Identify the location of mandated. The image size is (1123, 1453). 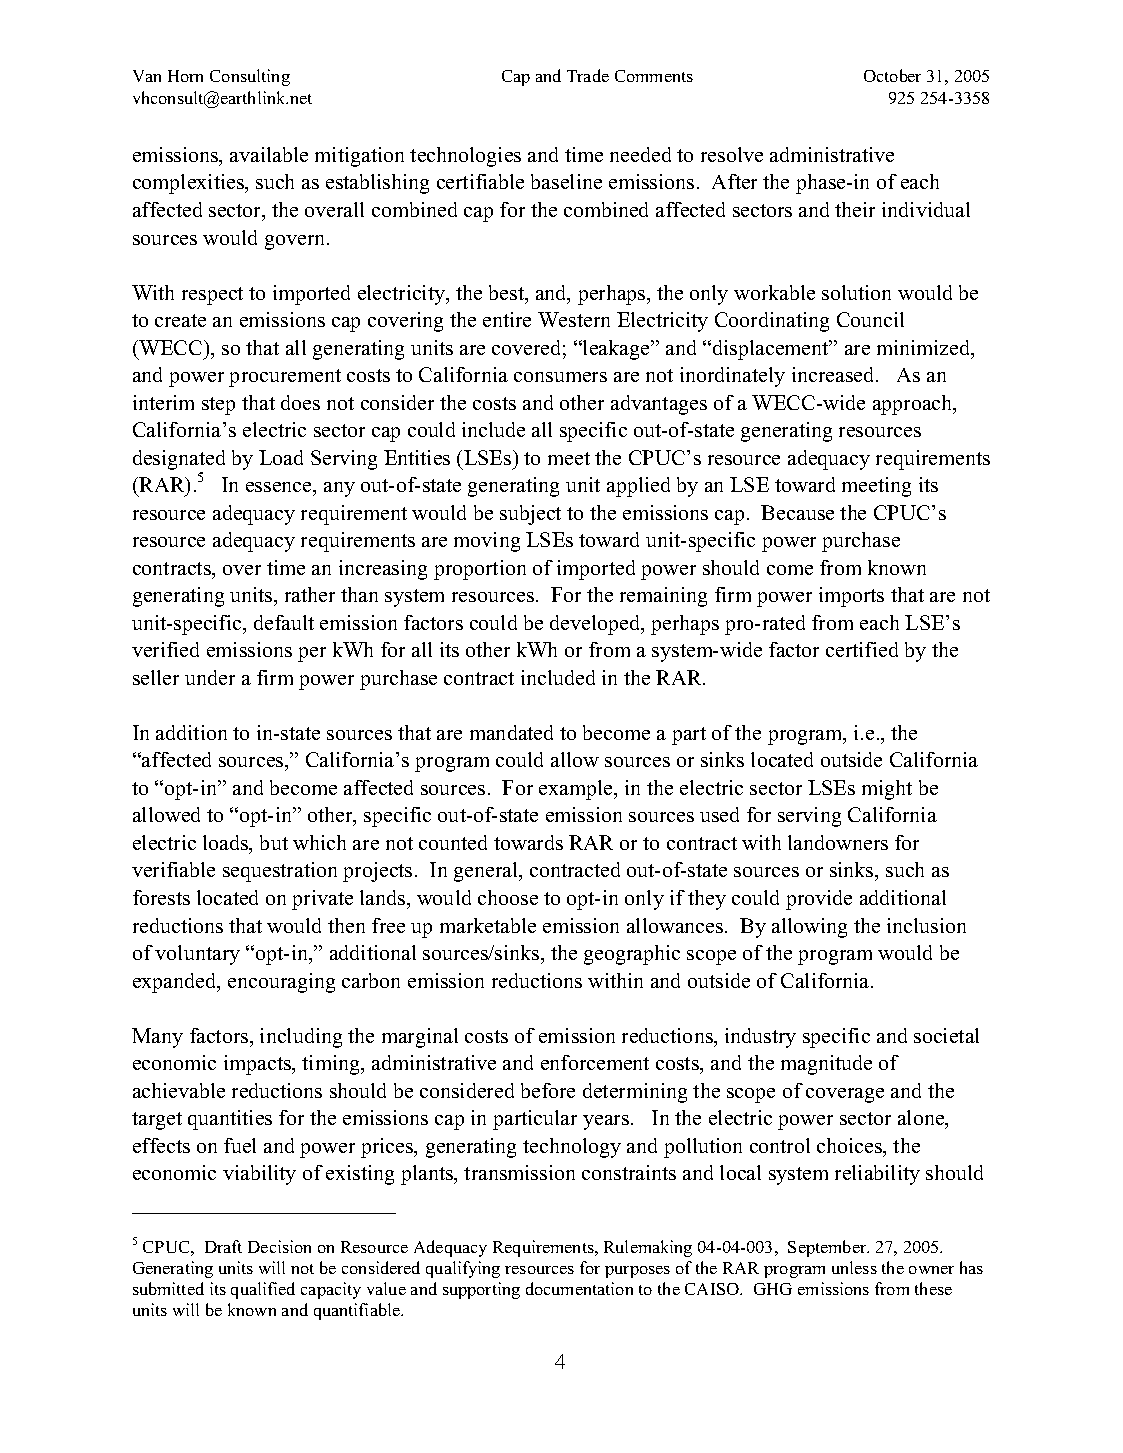
(511, 732).
